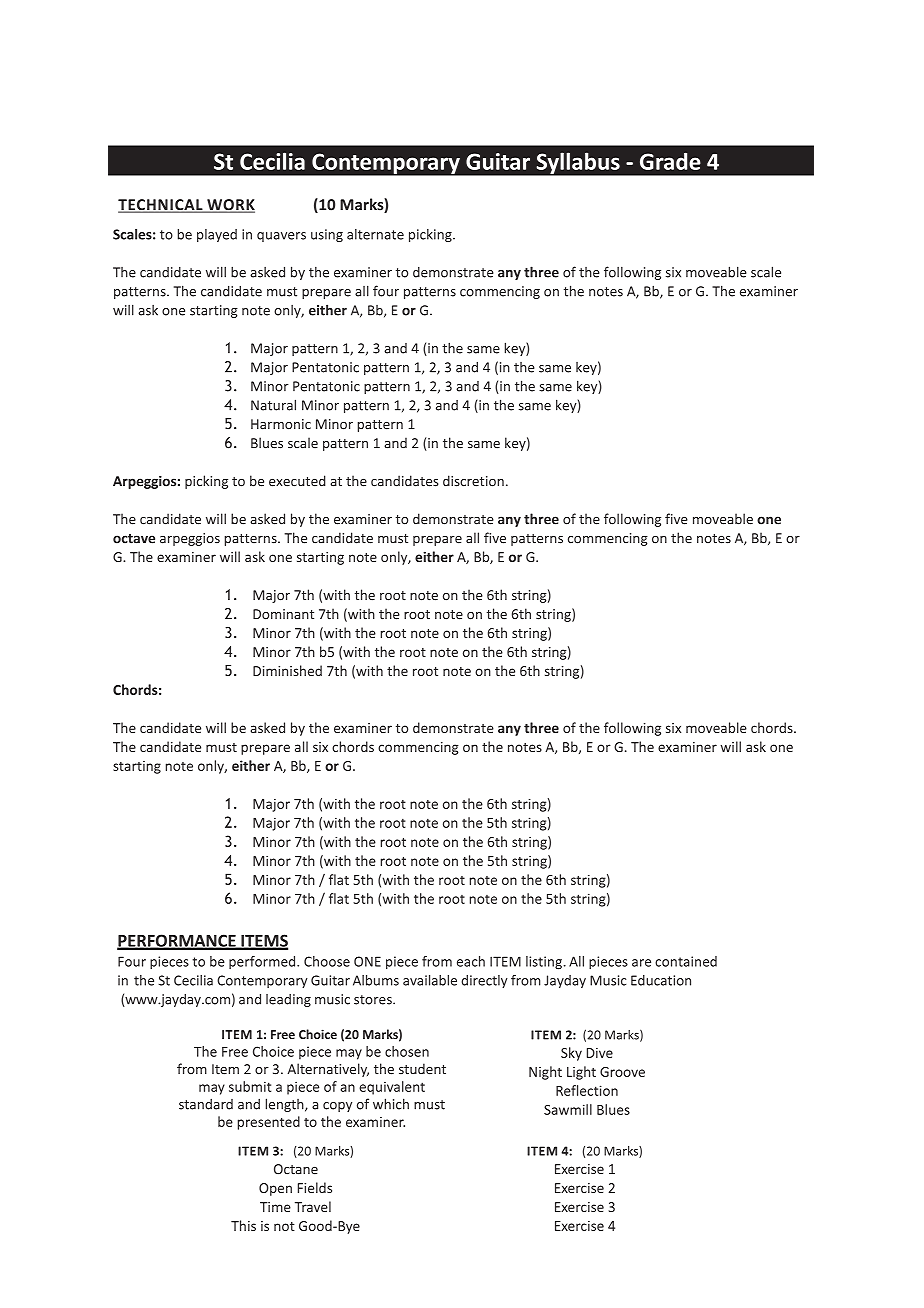  I want to click on discretion, so click(473, 481).
